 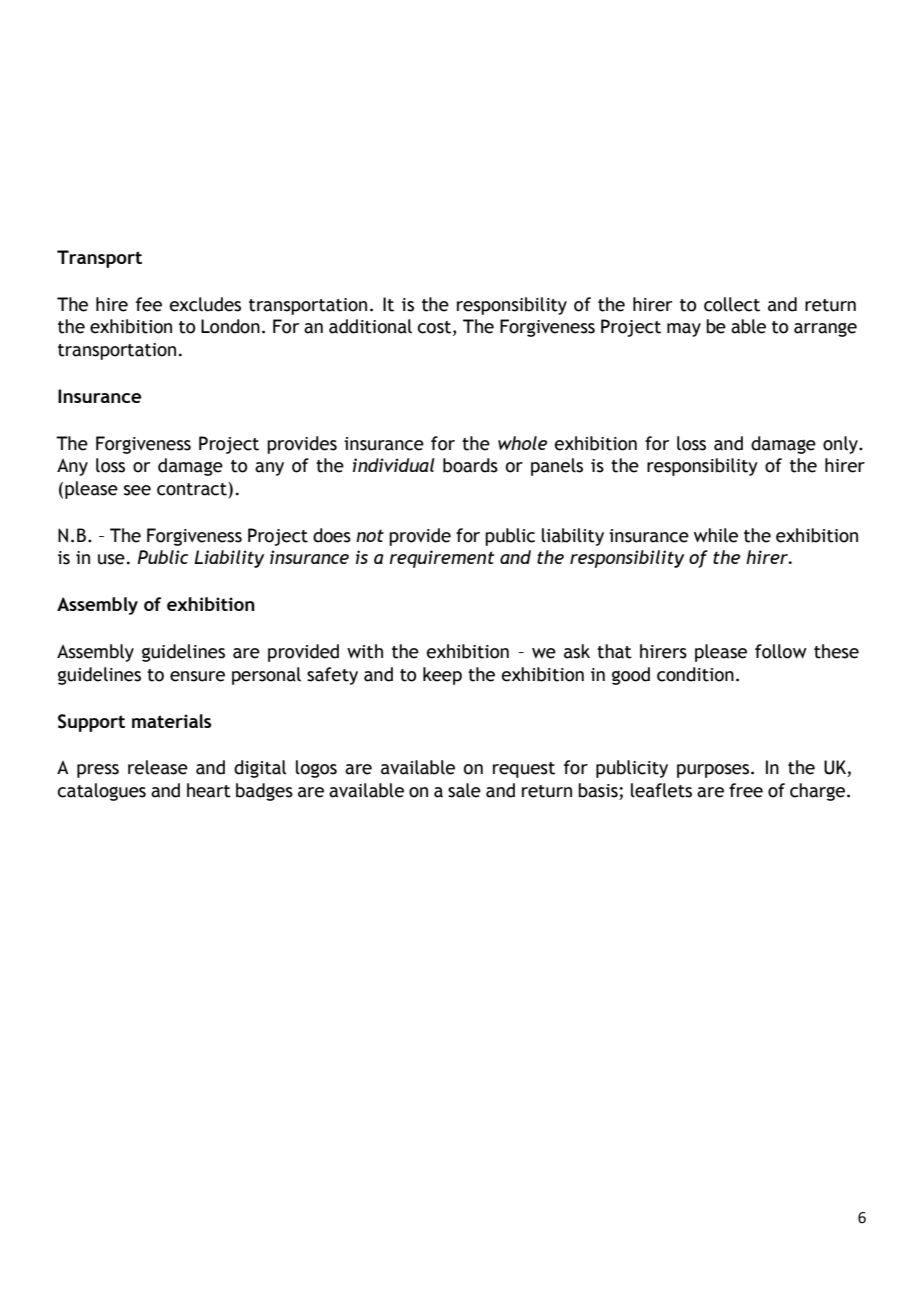 I want to click on collect, so click(x=732, y=304).
